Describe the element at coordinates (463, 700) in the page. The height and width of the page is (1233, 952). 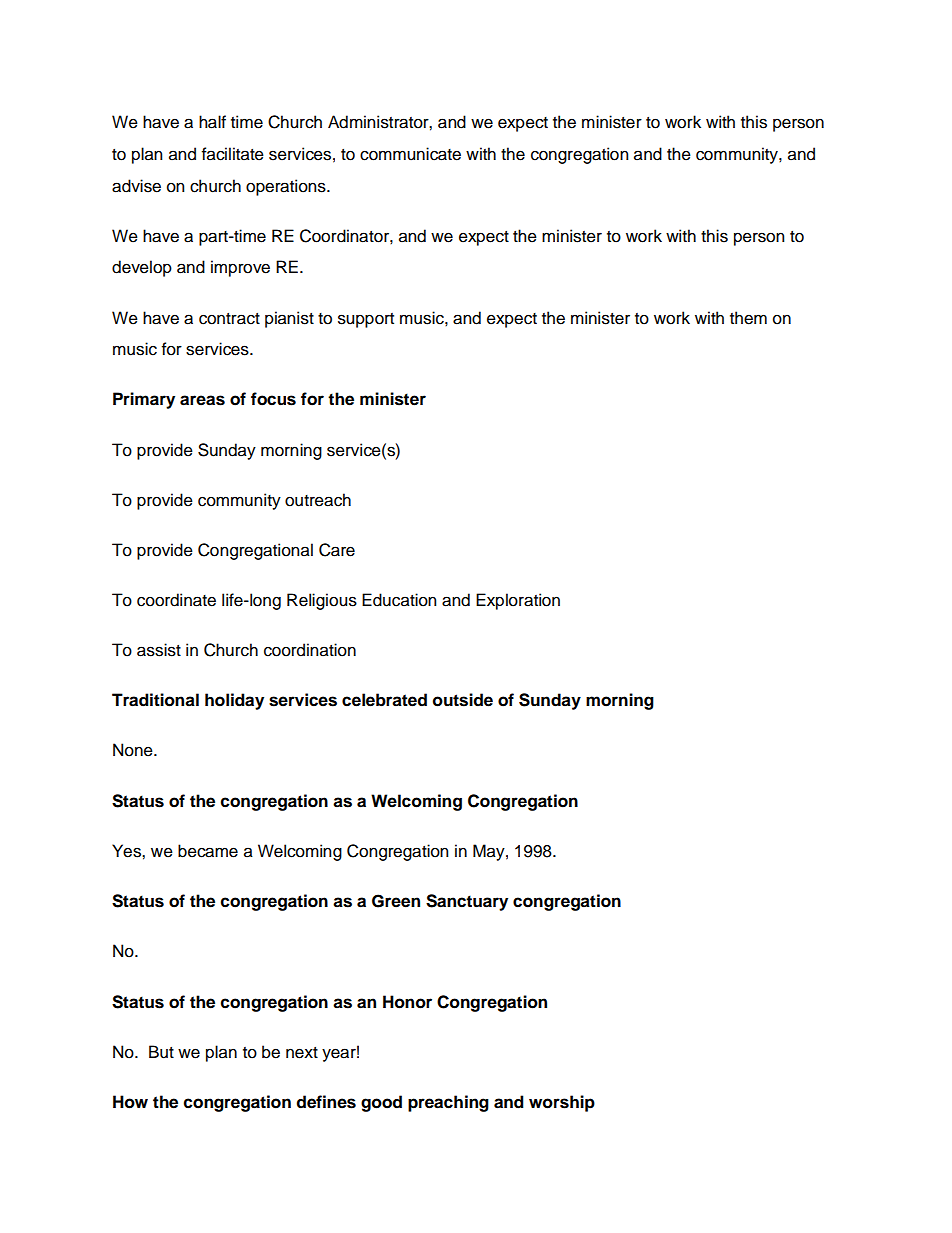
I see `outside` at that location.
